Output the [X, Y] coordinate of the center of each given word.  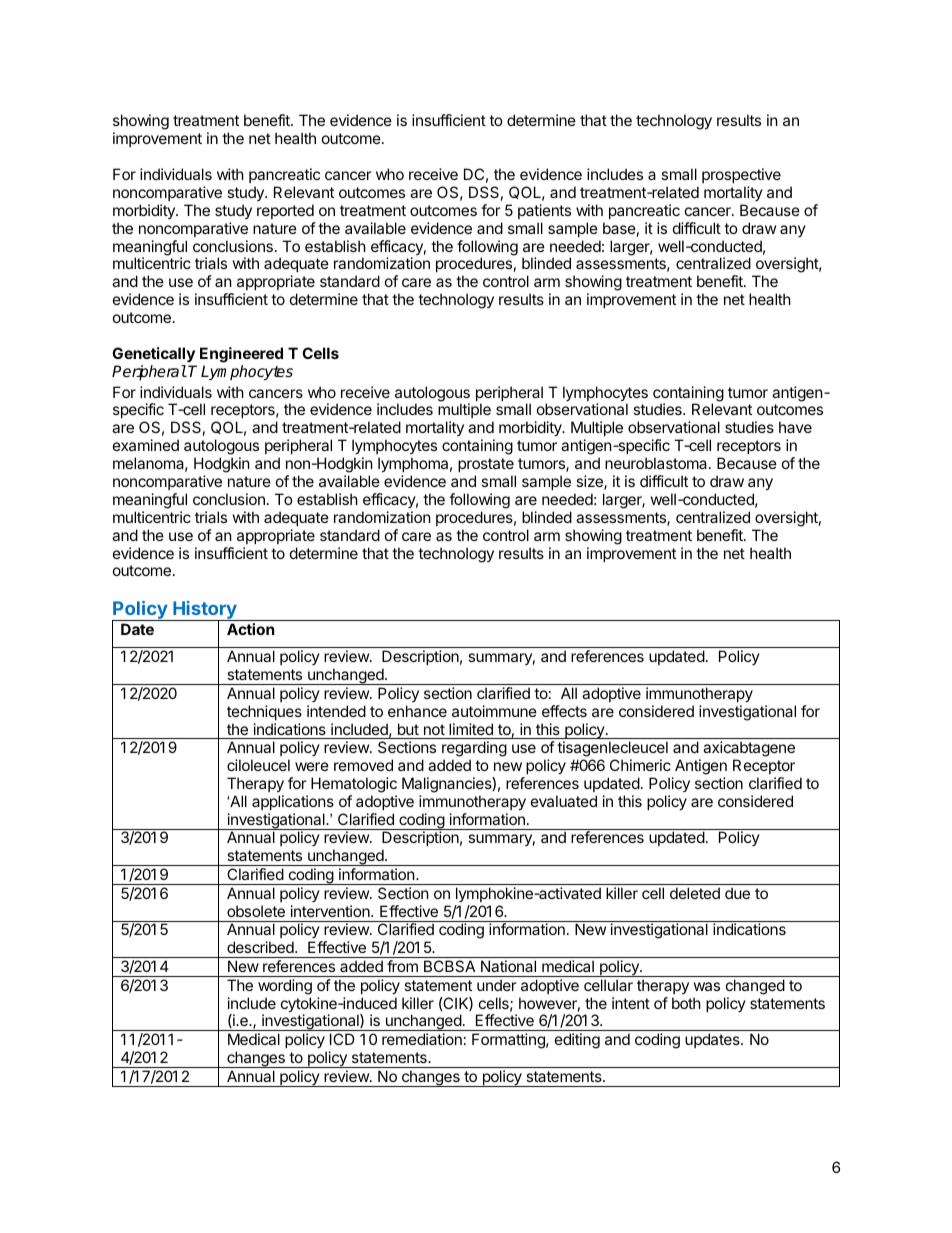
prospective [741, 175]
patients [544, 211]
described [261, 947]
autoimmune [494, 711]
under [497, 985]
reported [285, 211]
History [205, 611]
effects [564, 711]
